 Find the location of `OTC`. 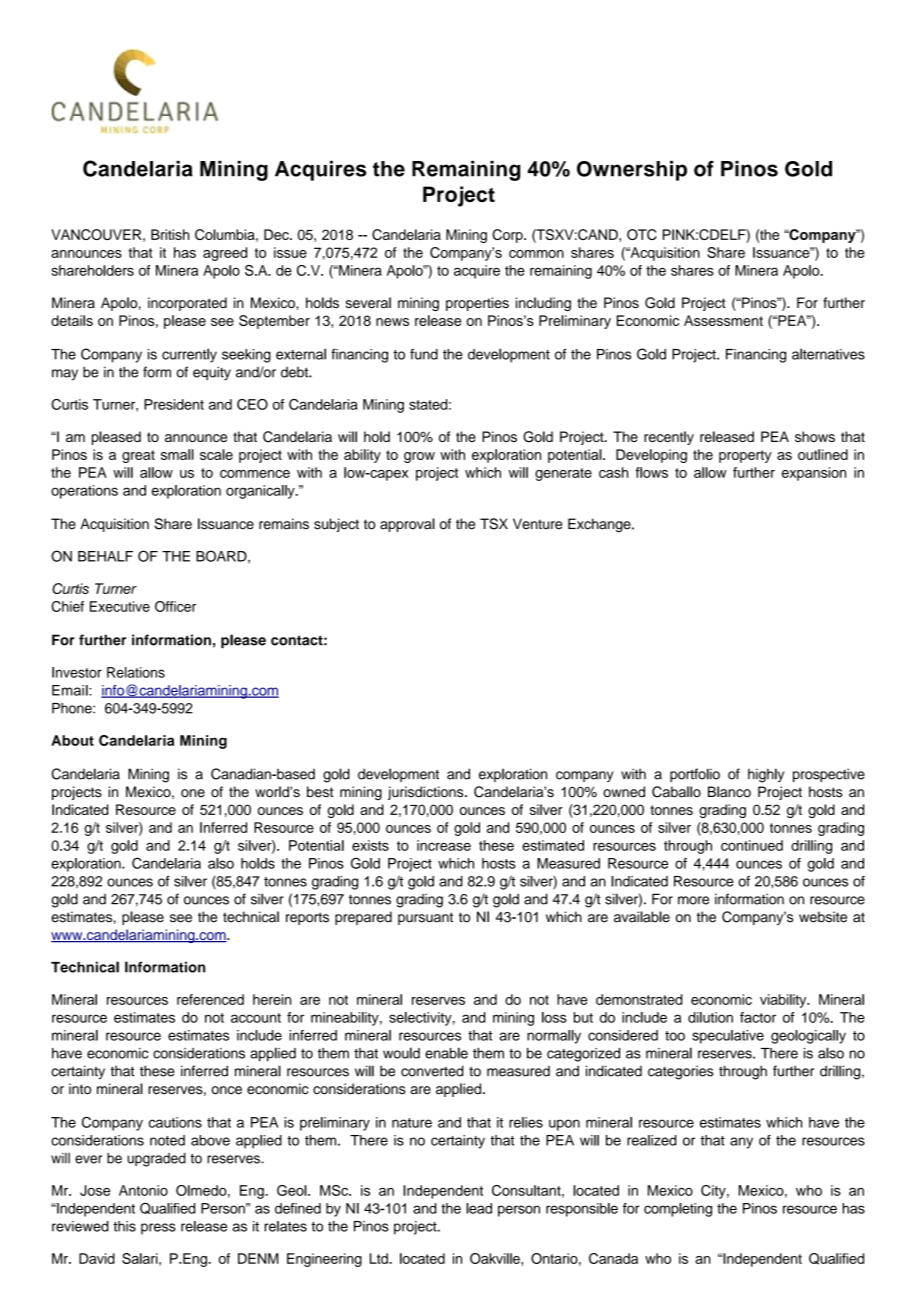

OTC is located at coordinates (642, 234).
